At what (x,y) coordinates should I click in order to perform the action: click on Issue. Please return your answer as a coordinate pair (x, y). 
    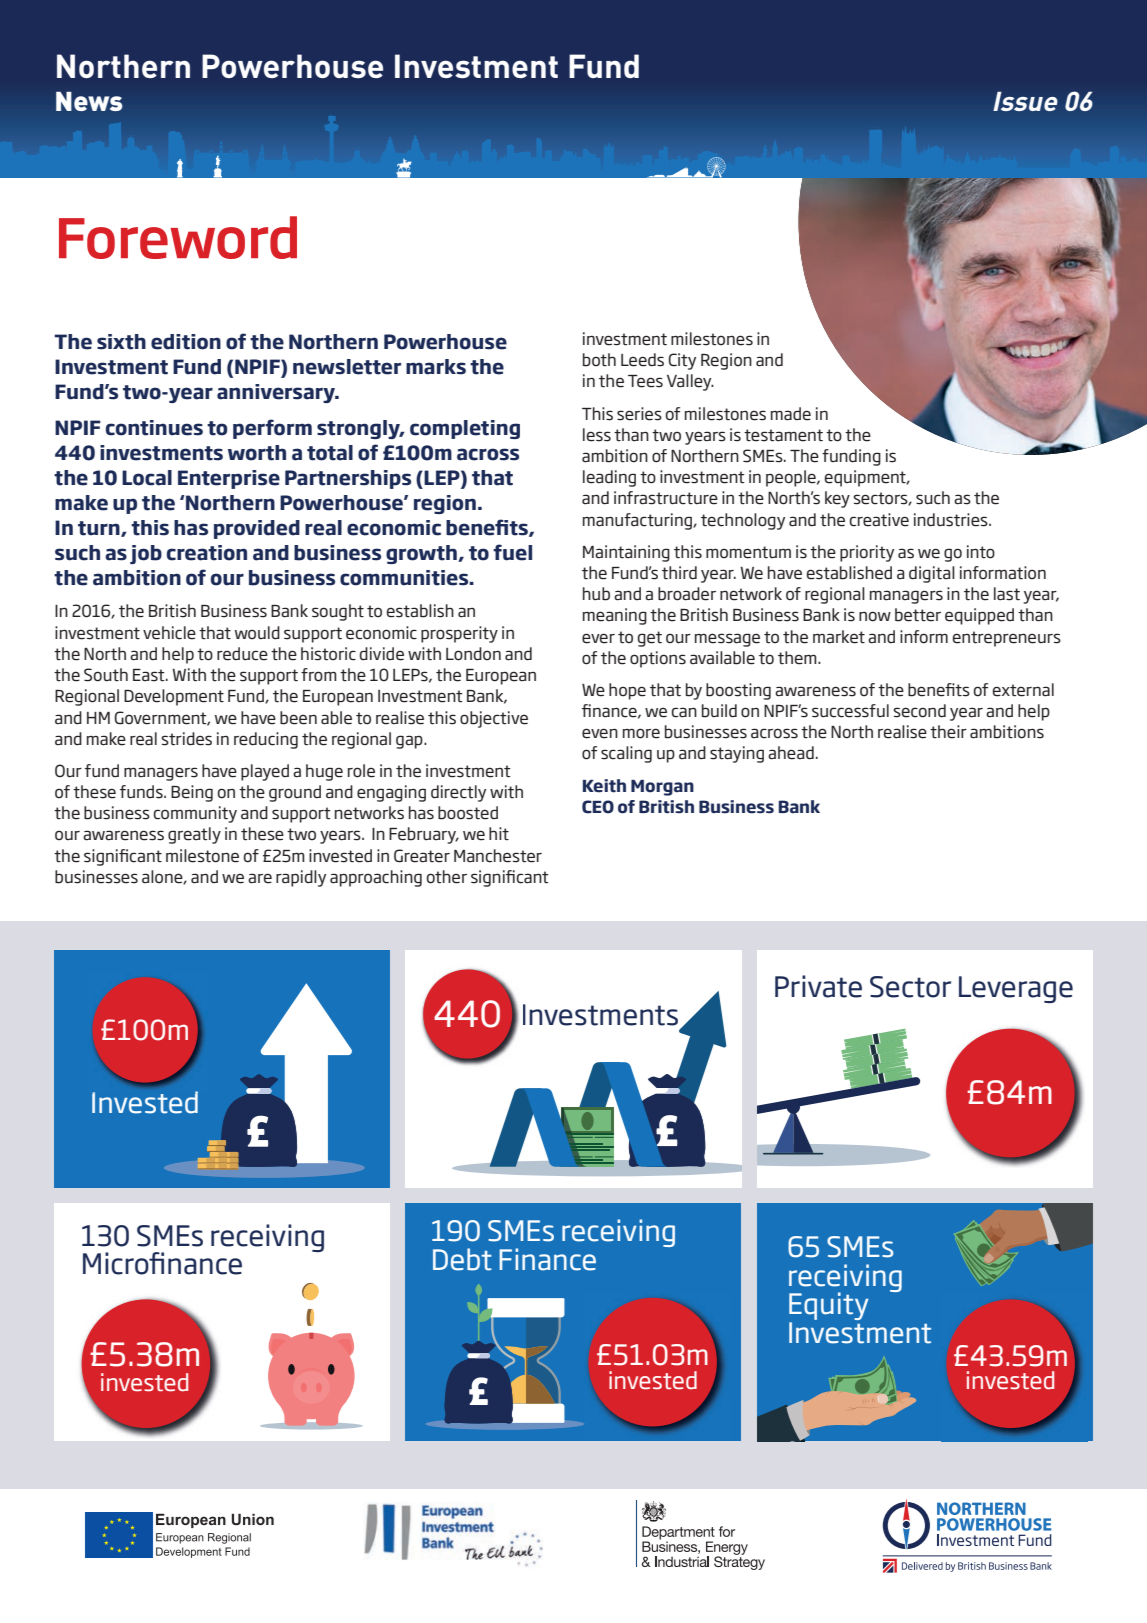
    Looking at the image, I should click on (1025, 101).
